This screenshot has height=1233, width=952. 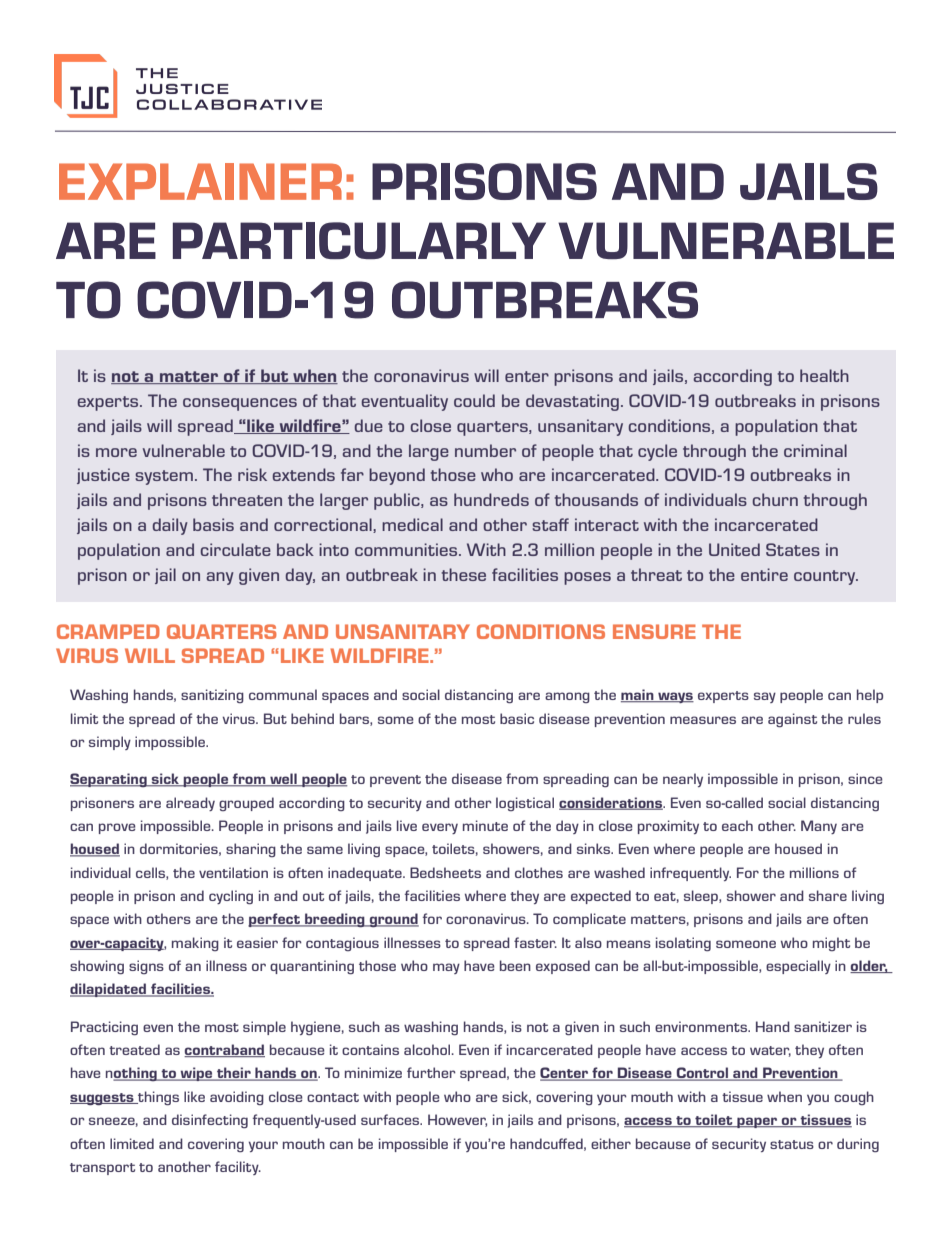 I want to click on PARTICULARLY, so click(x=359, y=240).
